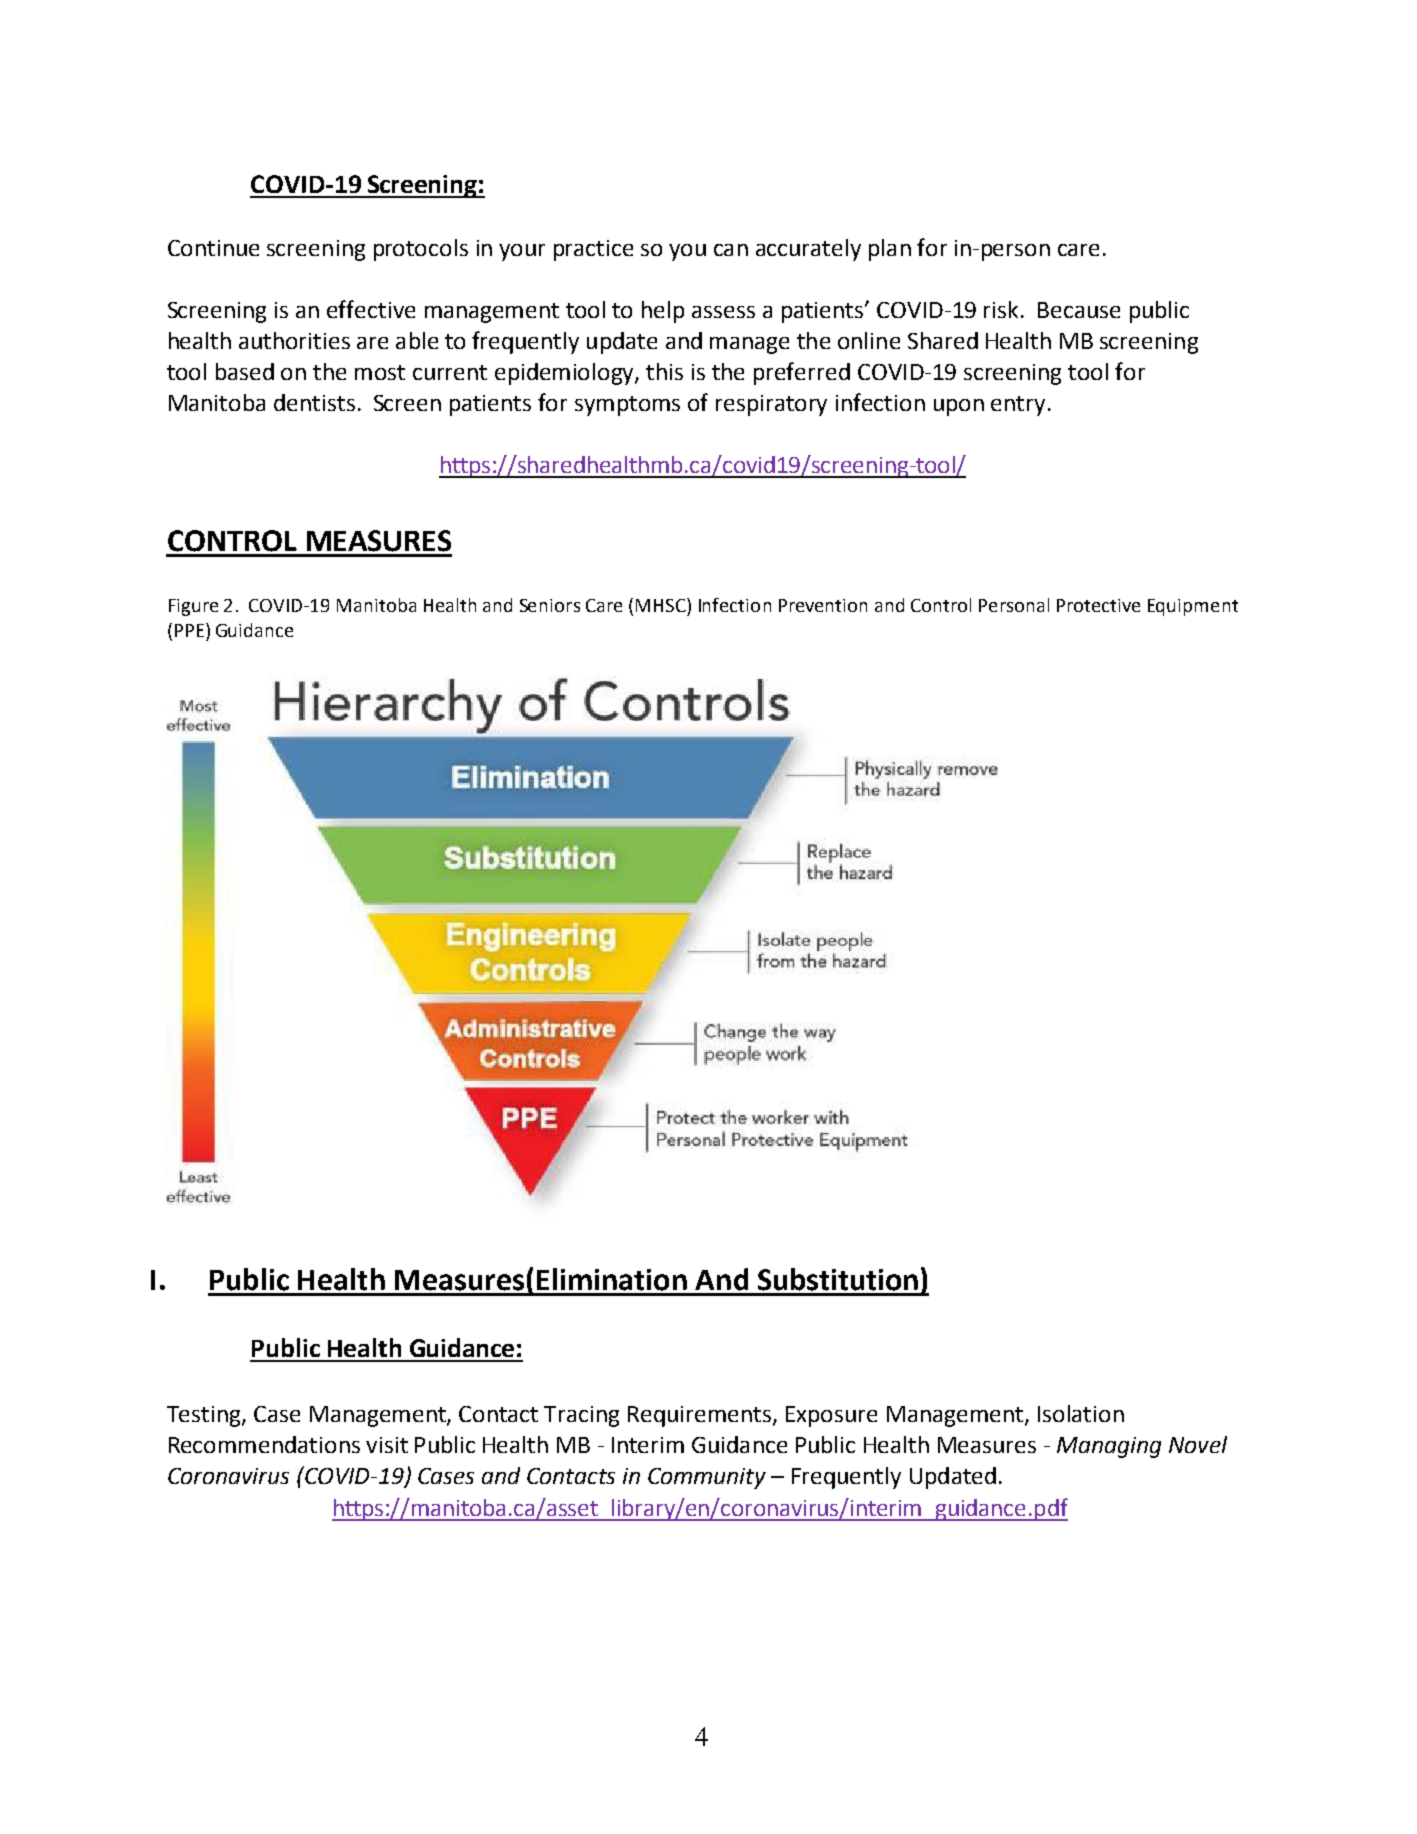 The image size is (1417, 1834). What do you see at coordinates (701, 1416) in the screenshot?
I see `Requirements` at bounding box center [701, 1416].
